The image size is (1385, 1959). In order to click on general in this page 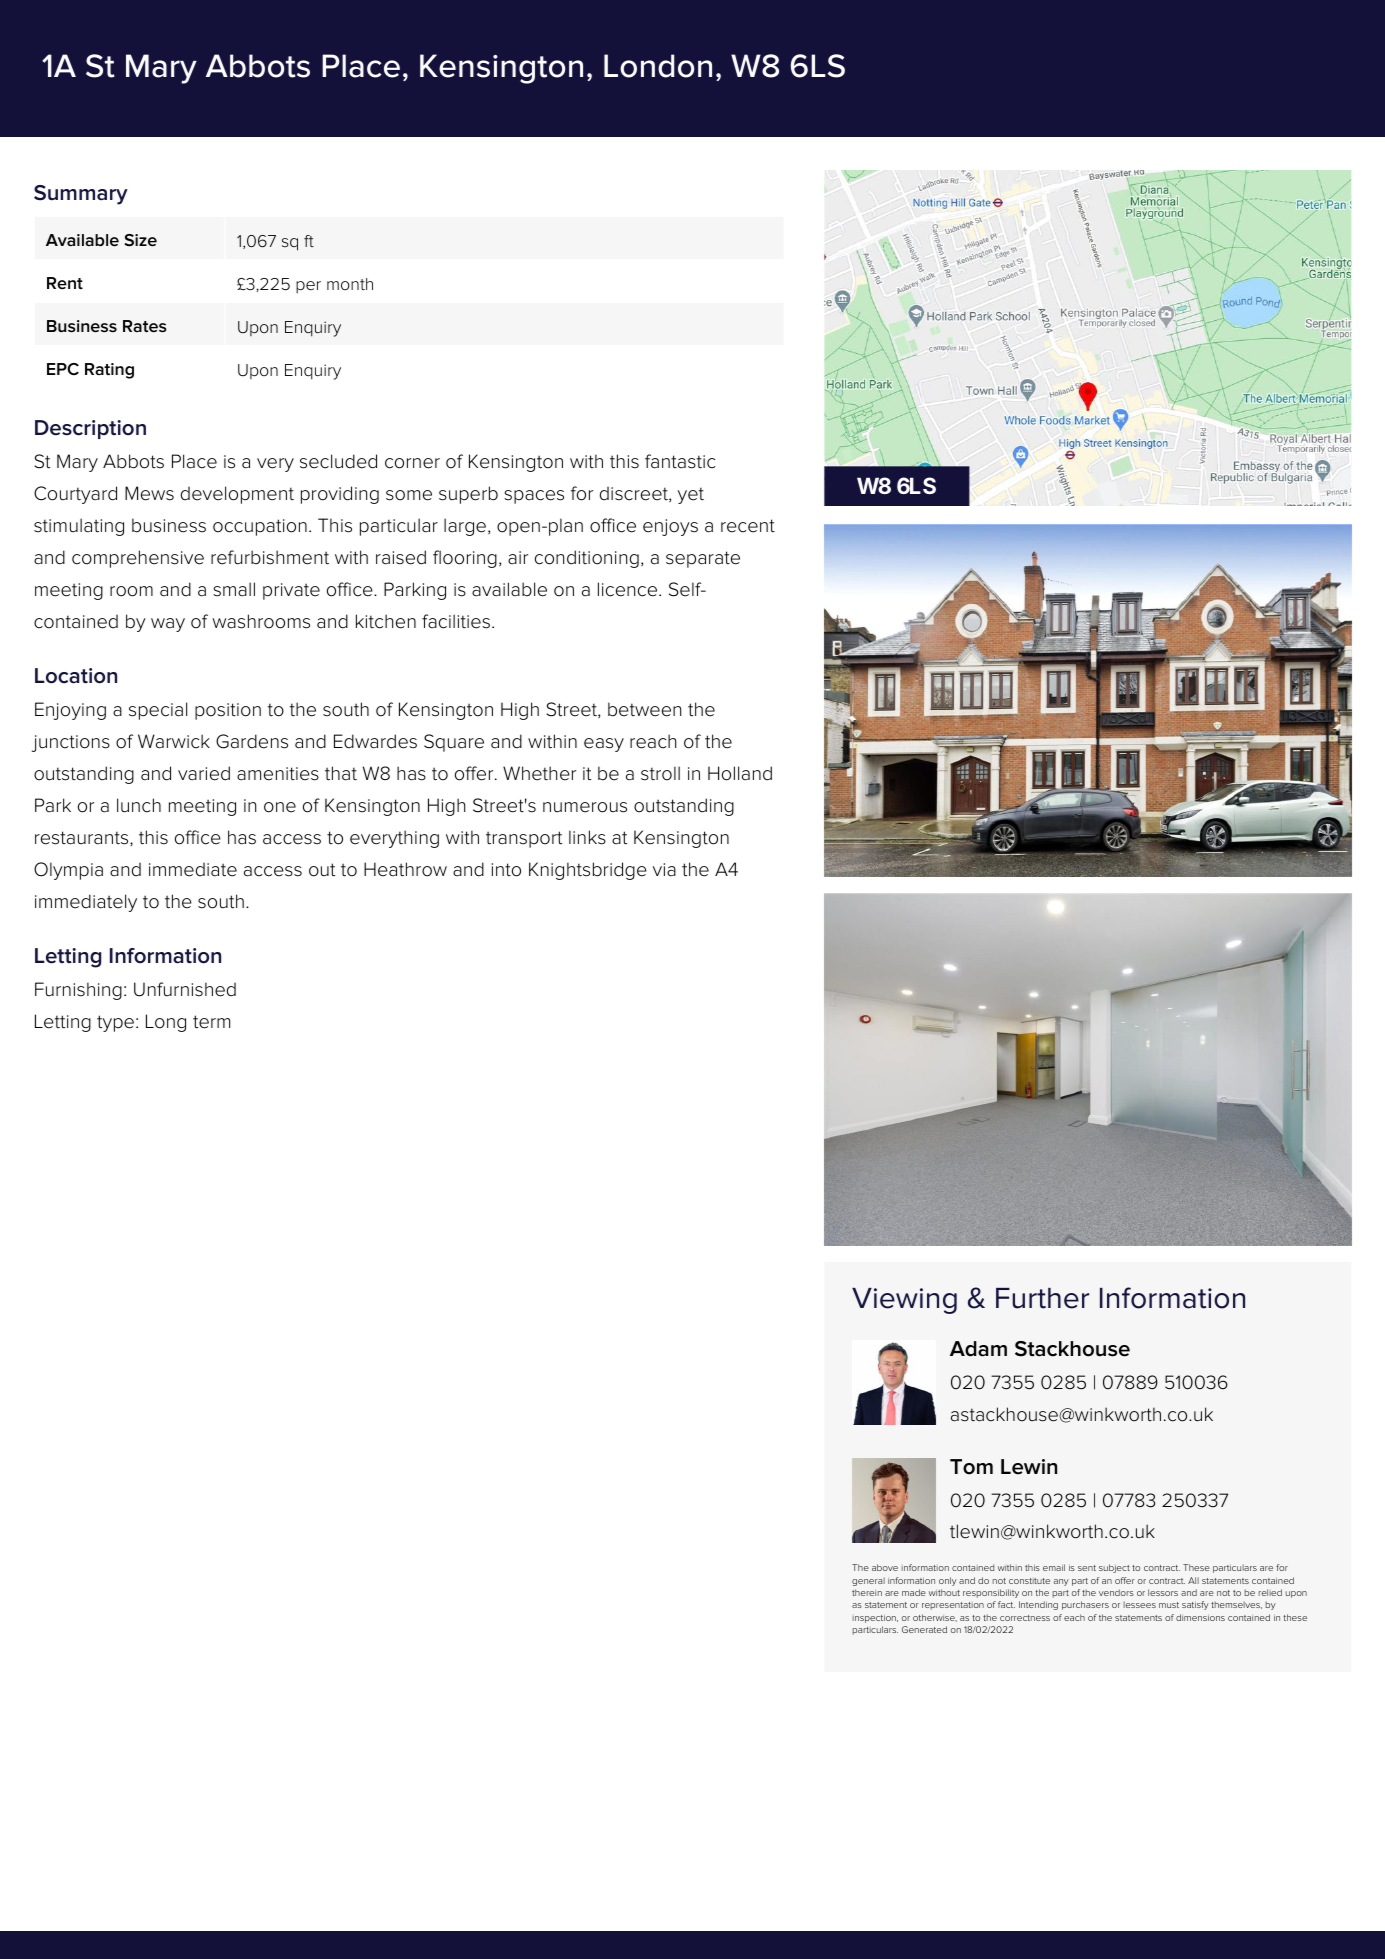, I will do `click(868, 1581)`.
